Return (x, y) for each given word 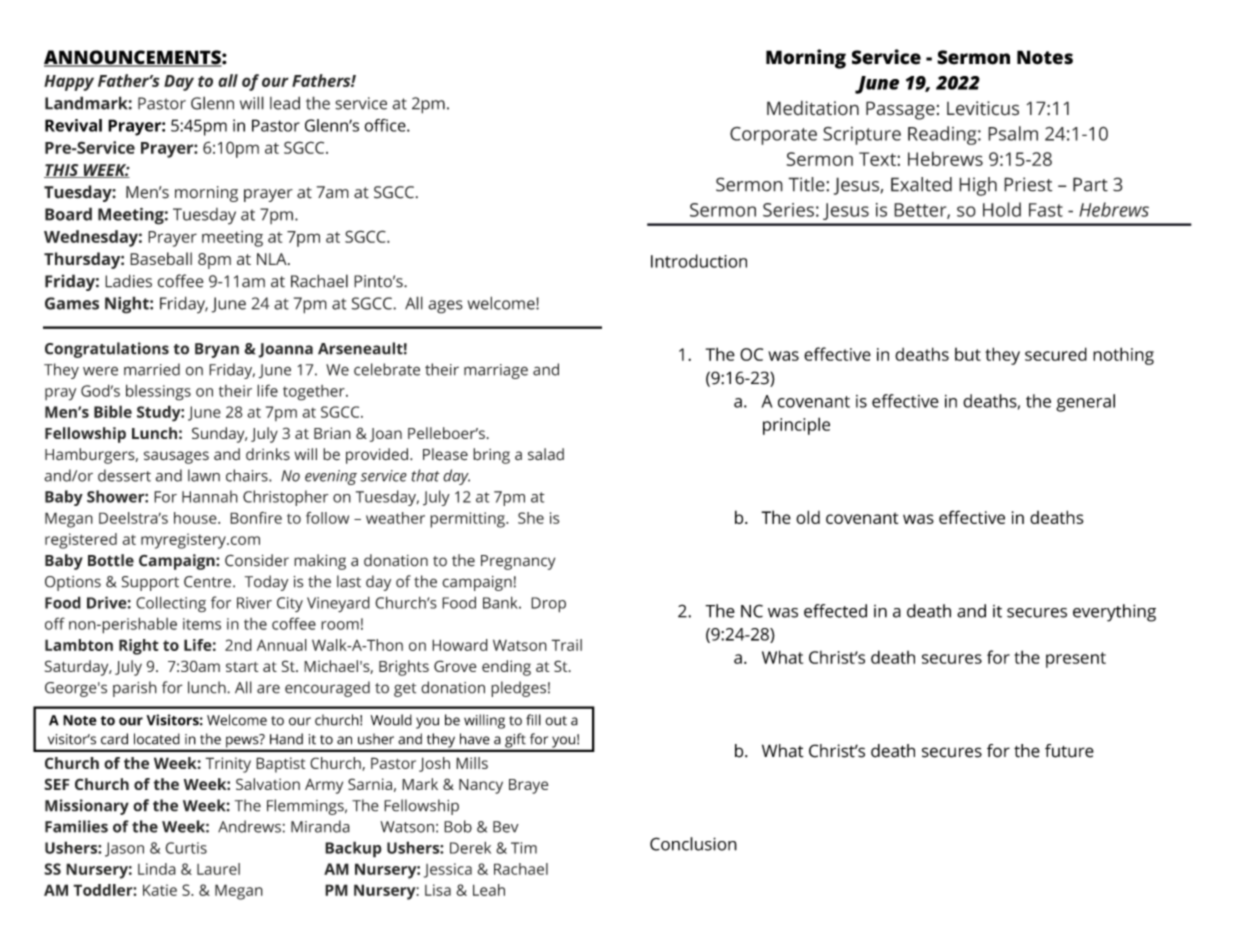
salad (546, 454)
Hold (1002, 209)
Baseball (161, 258)
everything (1114, 613)
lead (285, 103)
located (157, 739)
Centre (207, 582)
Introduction (699, 261)
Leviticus (983, 108)
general (1085, 403)
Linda (157, 869)
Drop (548, 605)
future (1069, 751)
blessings (158, 392)
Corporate (773, 136)
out (556, 721)
